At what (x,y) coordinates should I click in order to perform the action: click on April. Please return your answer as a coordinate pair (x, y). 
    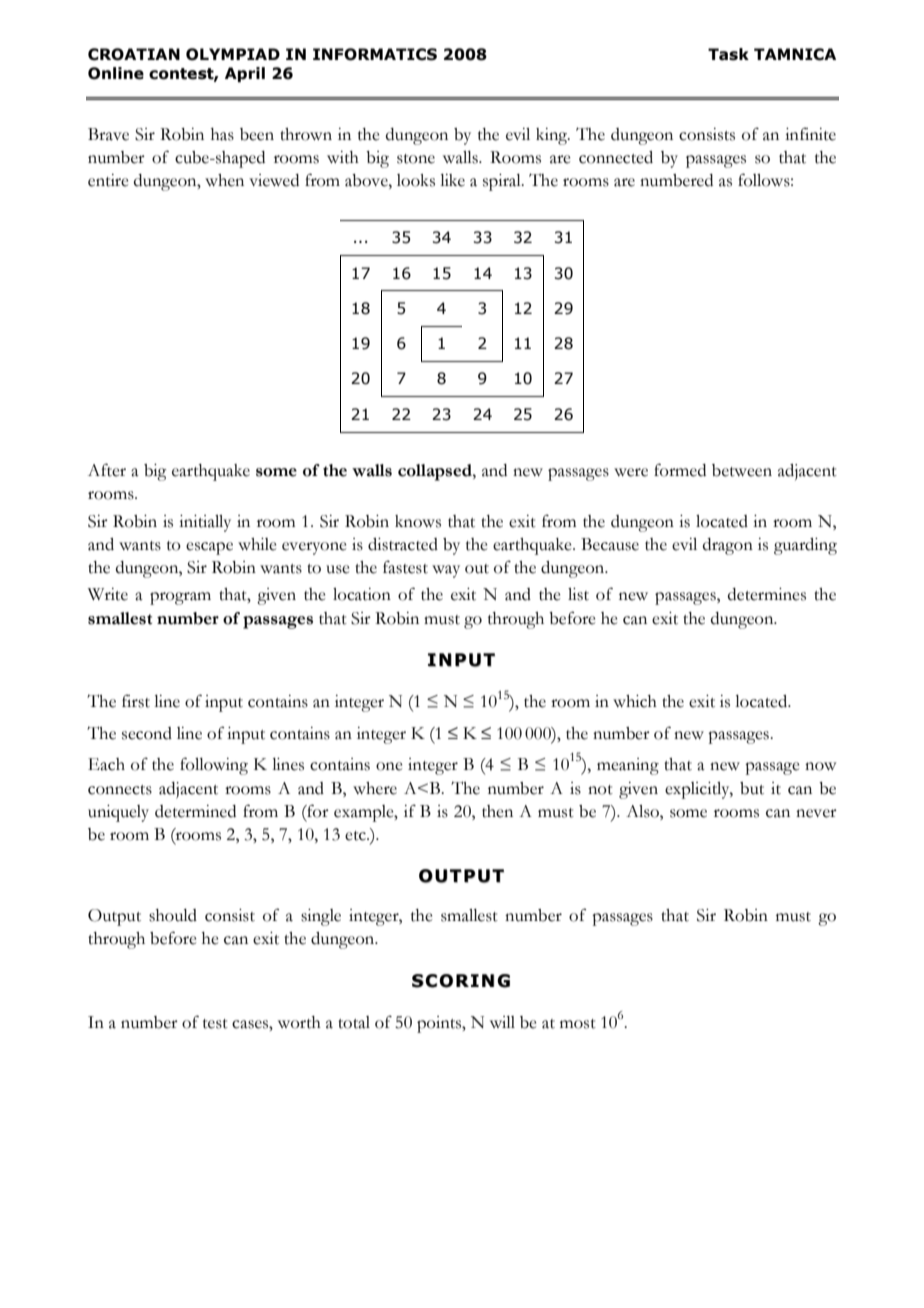
    Looking at the image, I should click on (245, 74).
